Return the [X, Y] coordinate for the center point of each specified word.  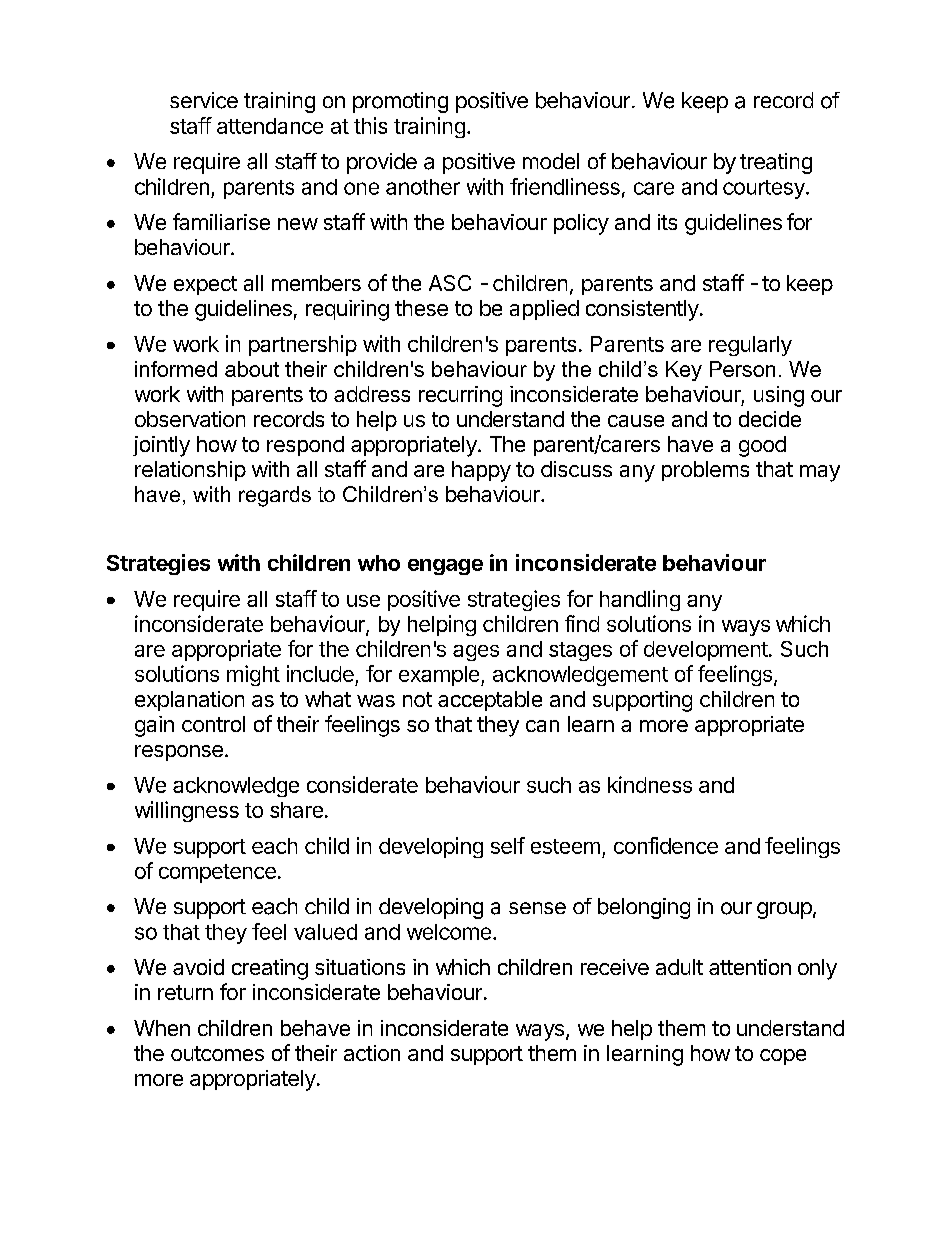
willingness [187, 811]
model [551, 161]
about [252, 369]
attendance [270, 126]
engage [445, 567]
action [372, 1053]
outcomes [217, 1053]
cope [783, 1057]
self [508, 845]
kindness [650, 784]
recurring [460, 396]
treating [776, 163]
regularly [750, 346]
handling [640, 600]
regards [275, 496]
